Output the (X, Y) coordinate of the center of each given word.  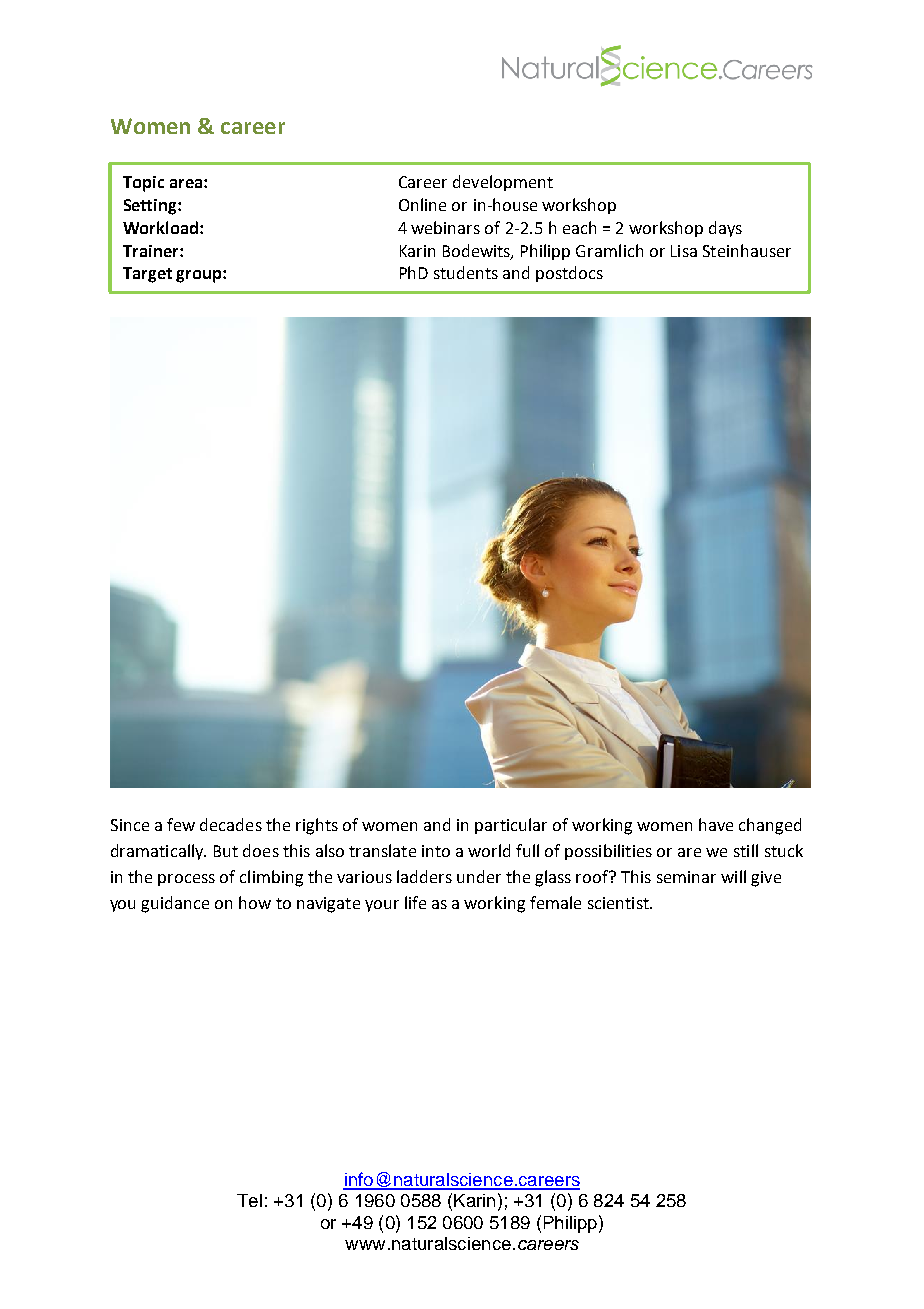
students (466, 272)
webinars (445, 227)
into (436, 851)
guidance (175, 904)
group (200, 276)
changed (770, 826)
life (415, 902)
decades (231, 824)
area (187, 183)
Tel (249, 1200)
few (181, 824)
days (725, 229)
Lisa (684, 251)
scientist (619, 903)
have (716, 824)
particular (511, 826)
